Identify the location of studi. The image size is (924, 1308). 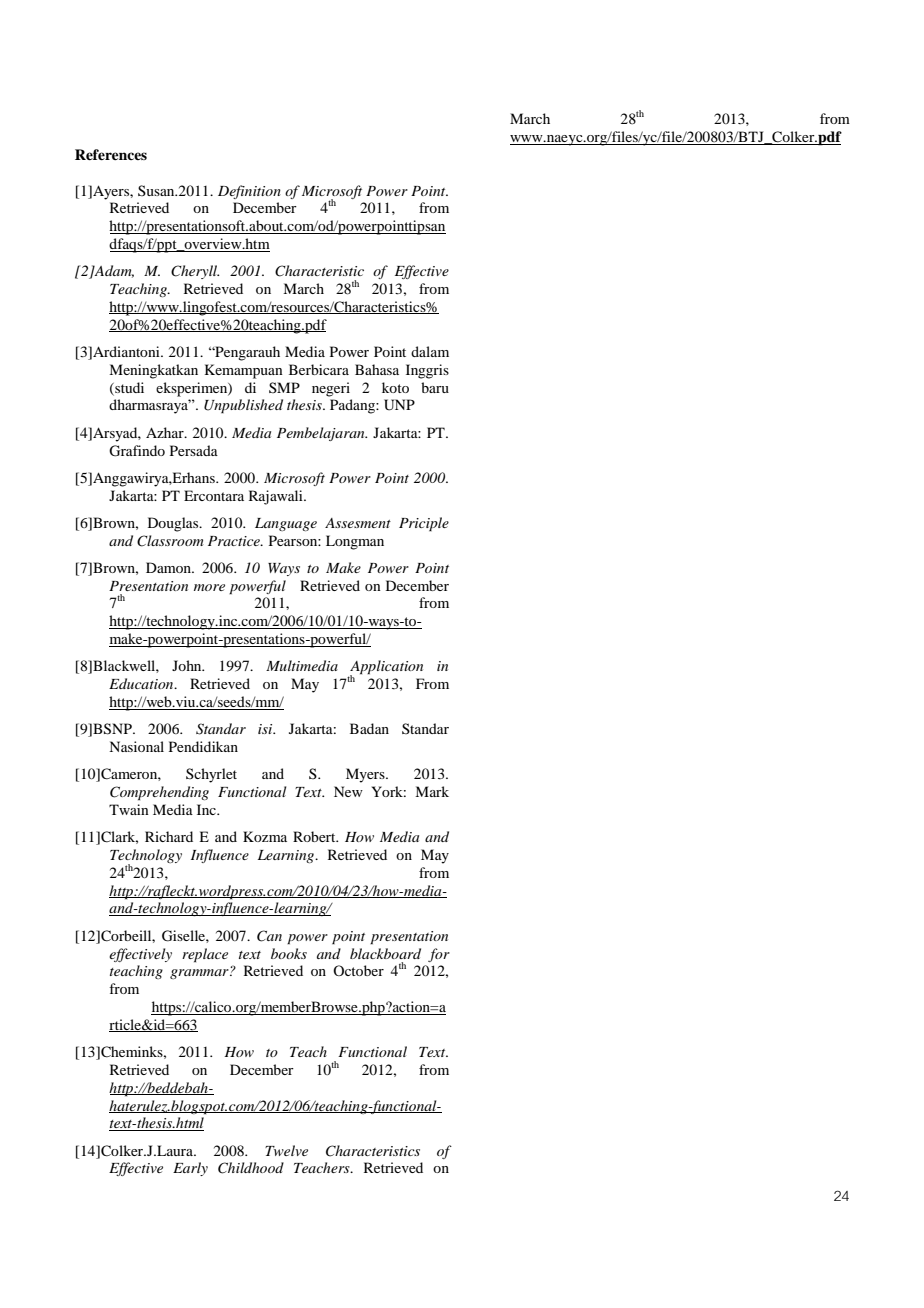
(128, 388).
